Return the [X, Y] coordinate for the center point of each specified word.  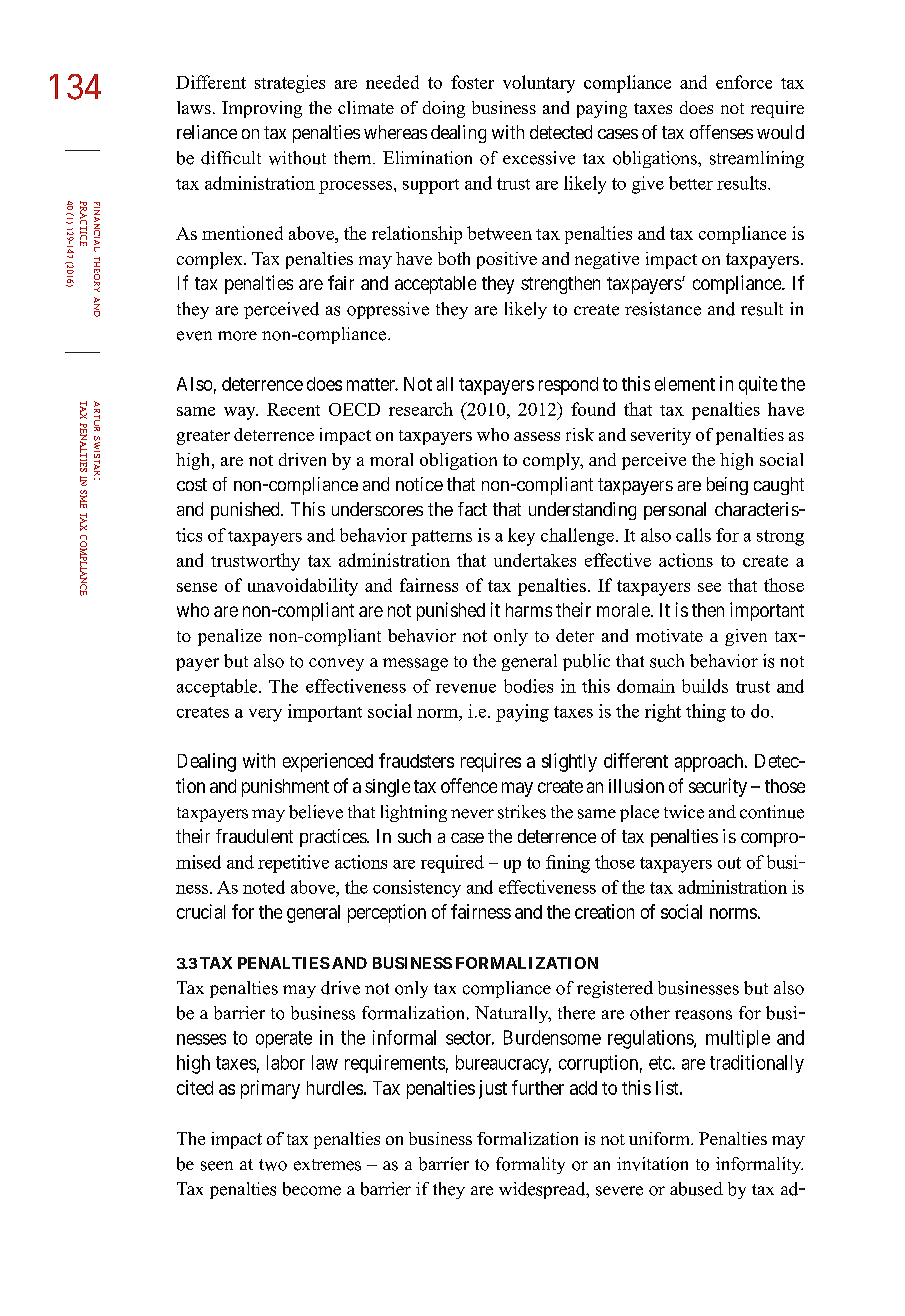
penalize [230, 637]
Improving [262, 109]
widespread [543, 1190]
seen [217, 1166]
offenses [721, 132]
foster [472, 82]
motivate [669, 635]
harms [529, 610]
